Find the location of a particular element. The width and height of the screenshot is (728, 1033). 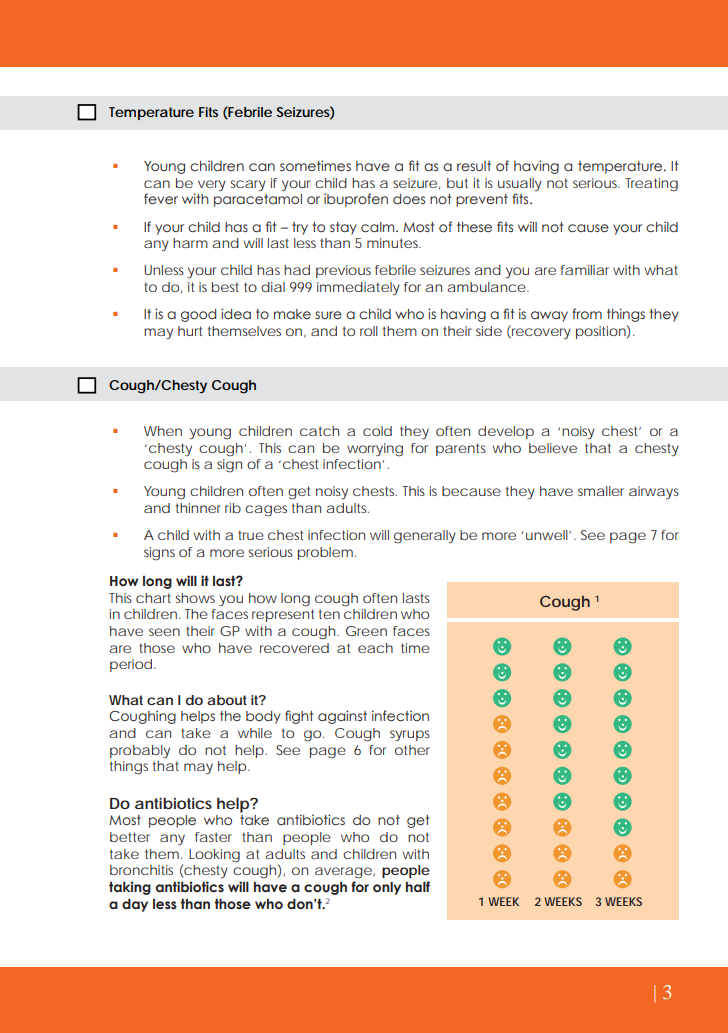

roll is located at coordinates (369, 331).
